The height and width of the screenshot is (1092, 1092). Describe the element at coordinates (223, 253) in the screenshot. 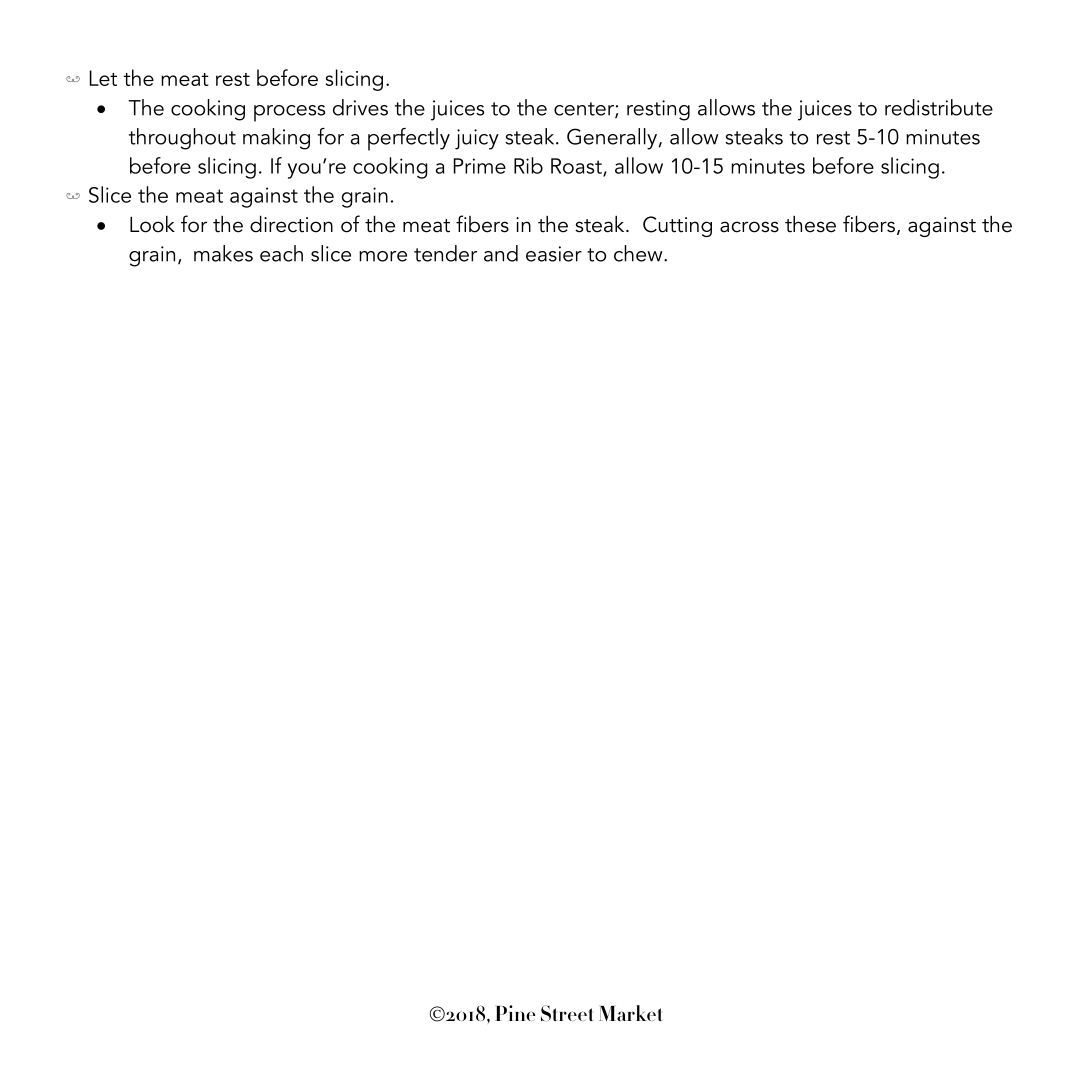

I see `makes` at that location.
